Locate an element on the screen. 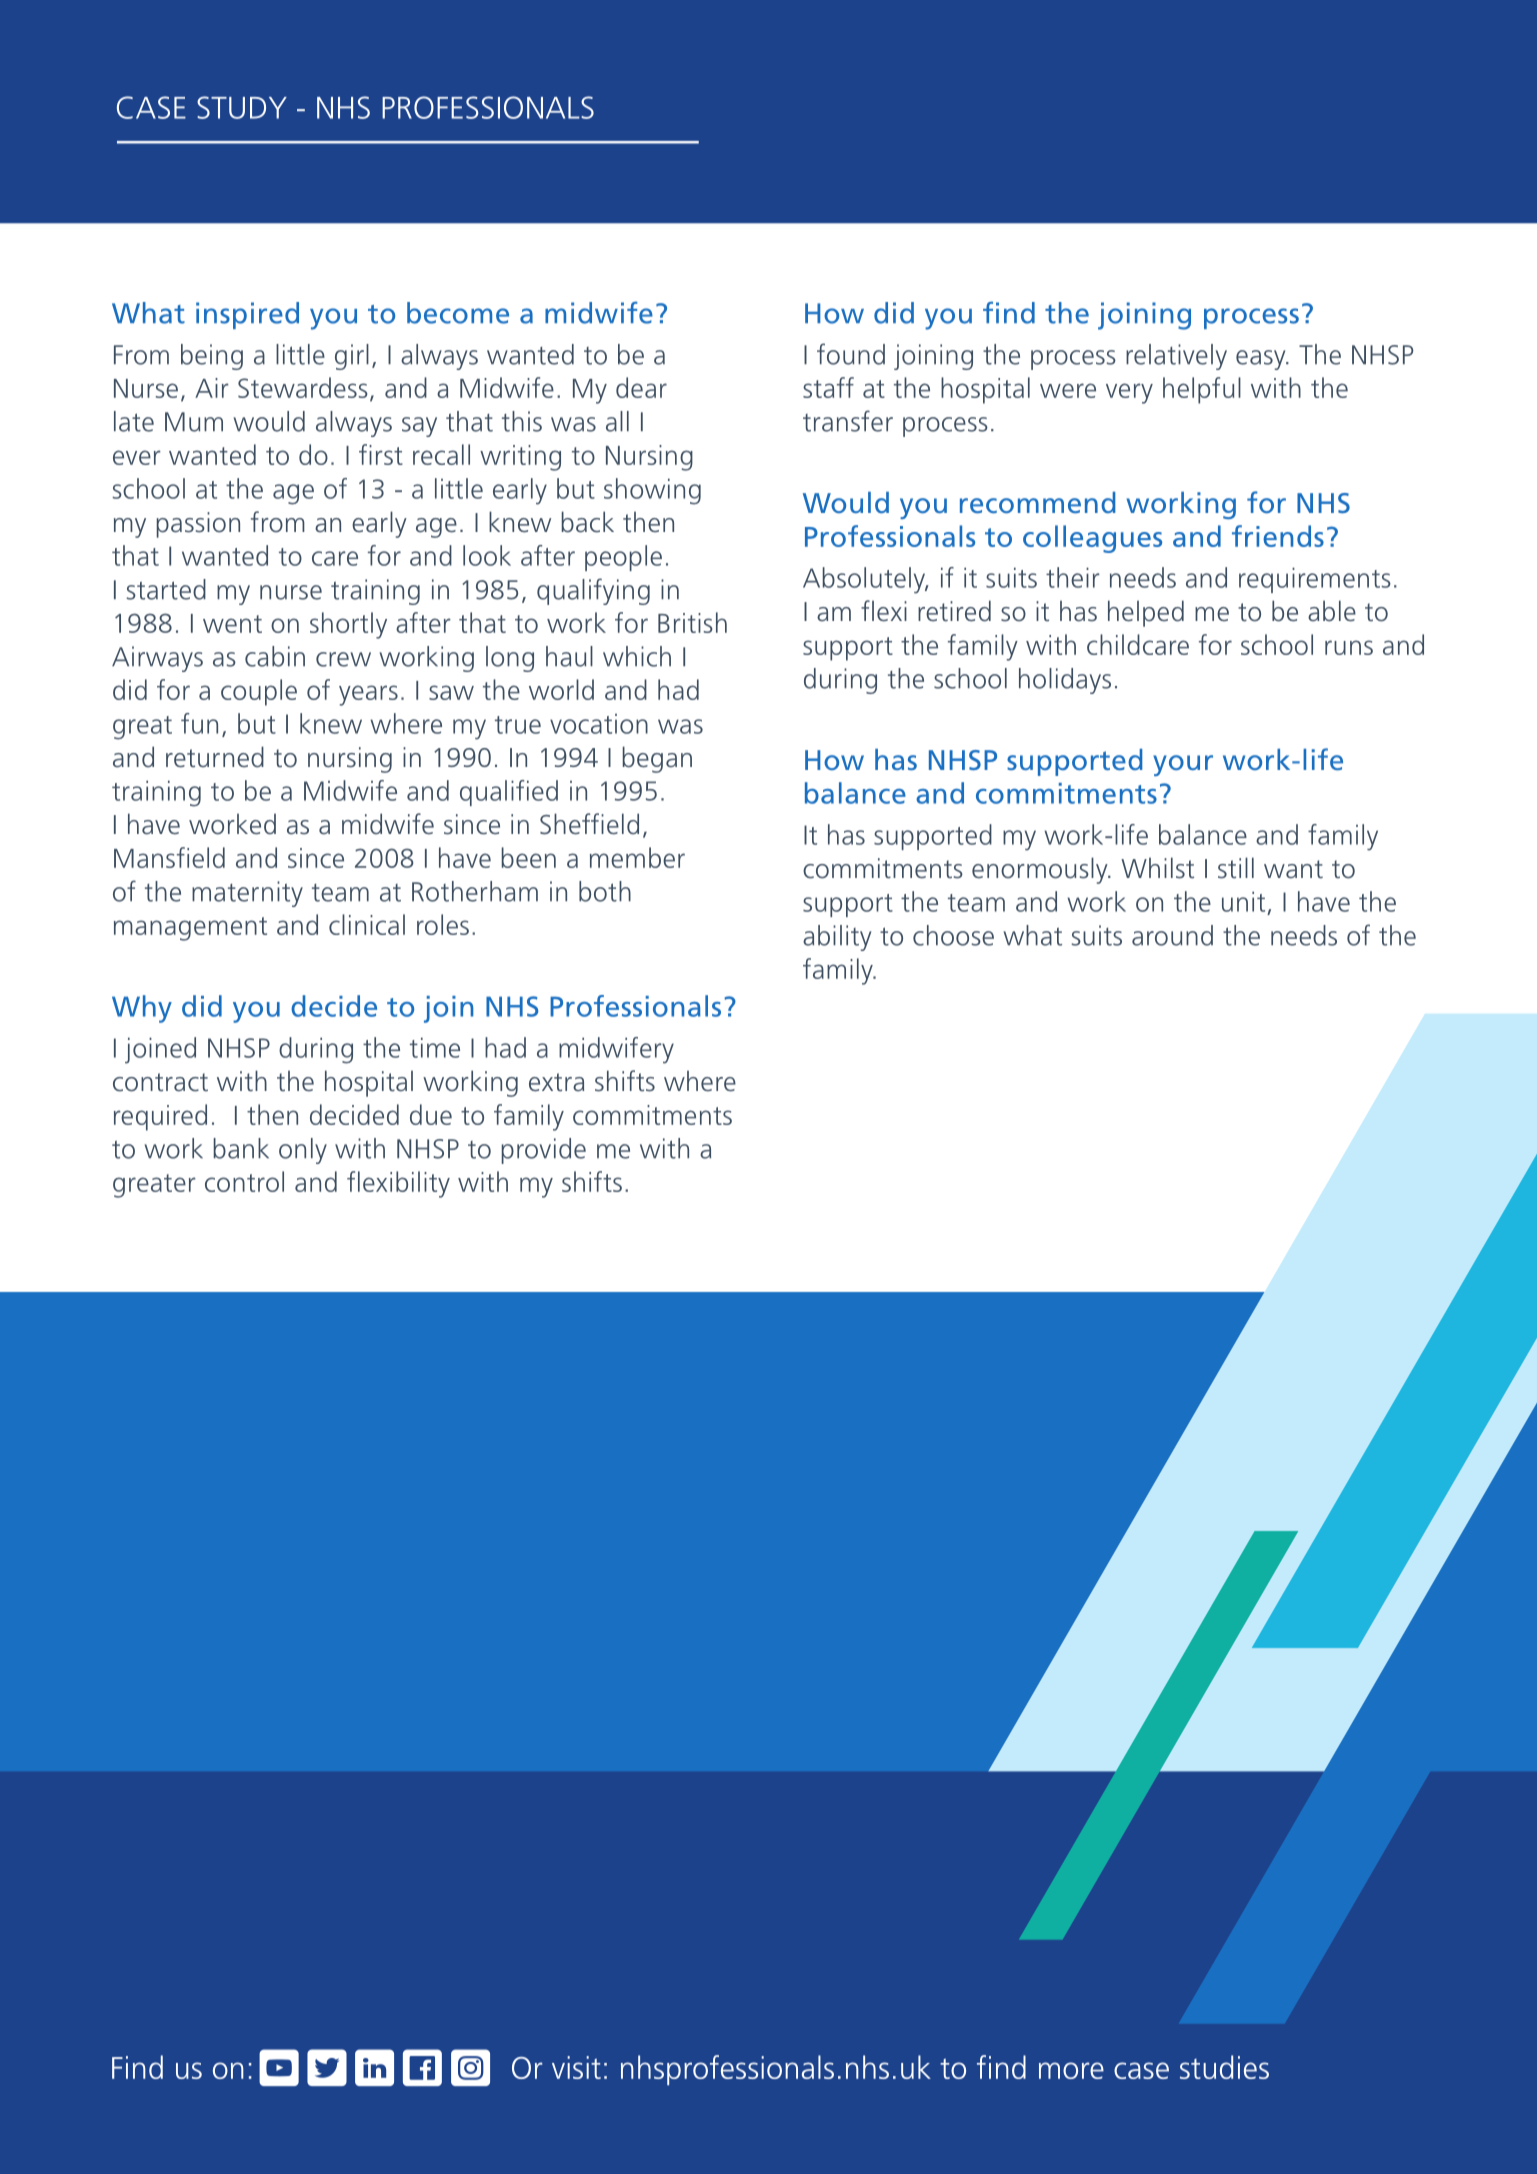  STUDY is located at coordinates (242, 107).
